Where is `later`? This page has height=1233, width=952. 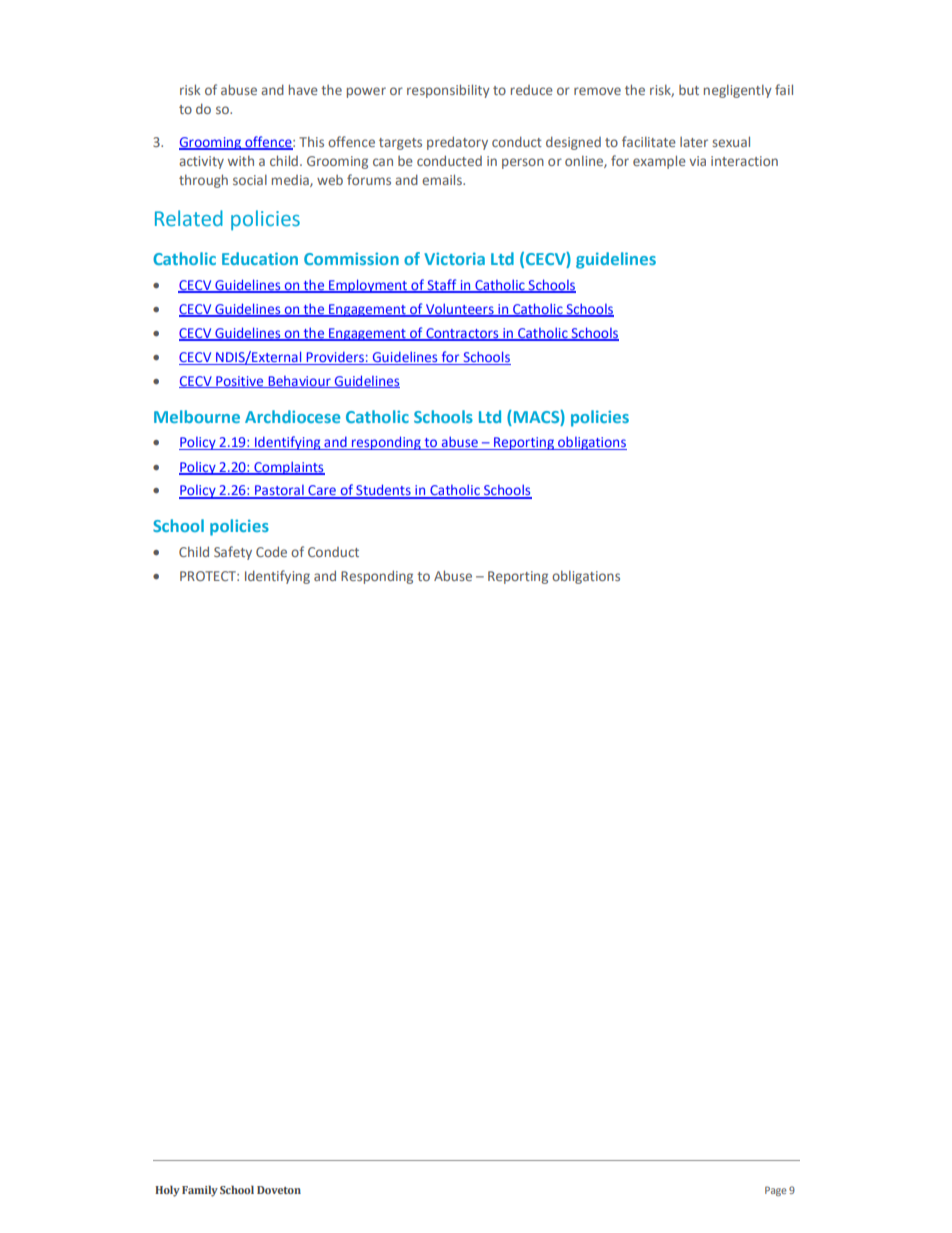 later is located at coordinates (694, 142).
